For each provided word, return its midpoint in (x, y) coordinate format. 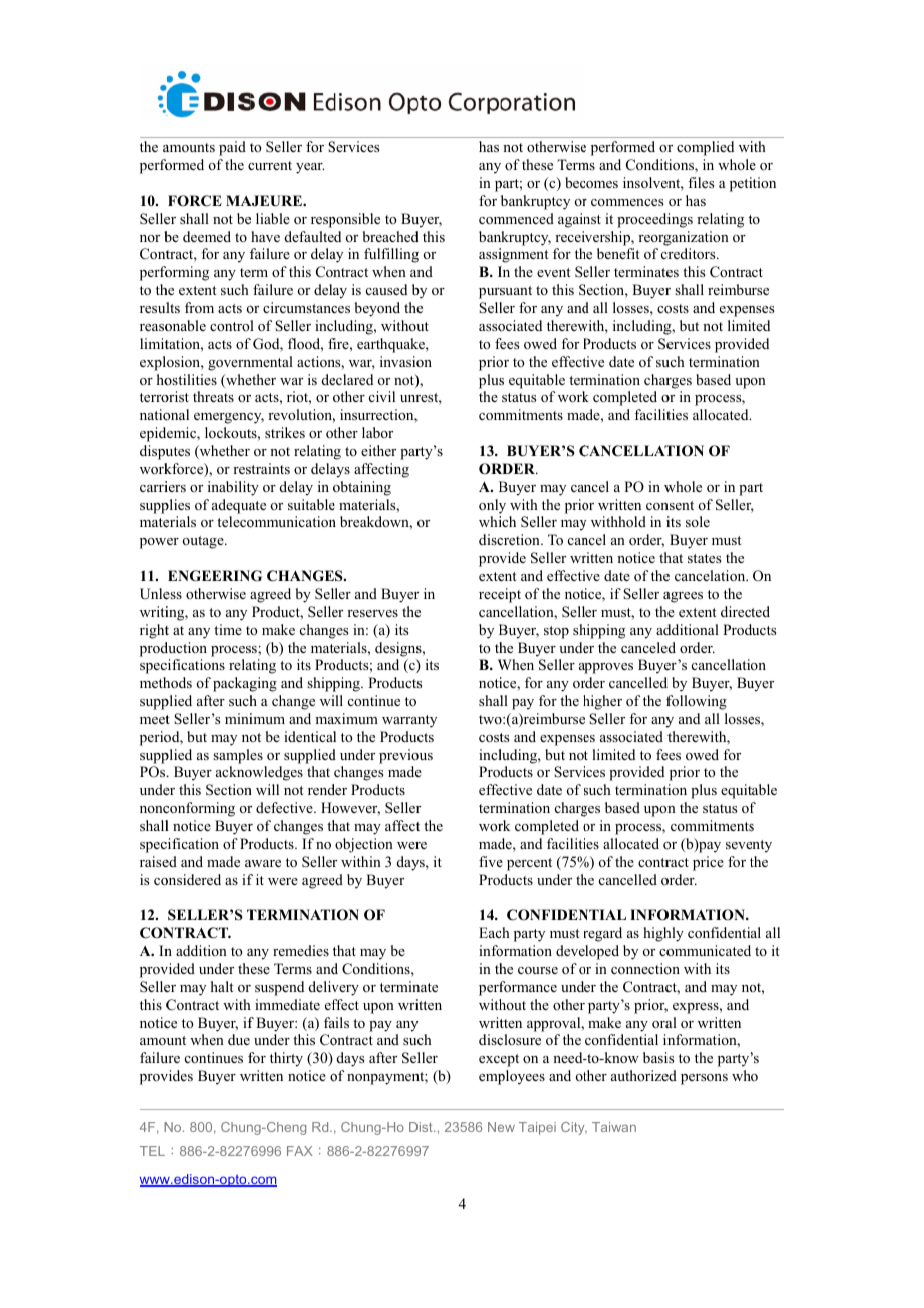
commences (627, 202)
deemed (207, 236)
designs (398, 649)
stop (556, 632)
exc (489, 1059)
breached (391, 236)
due (239, 1039)
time (228, 629)
